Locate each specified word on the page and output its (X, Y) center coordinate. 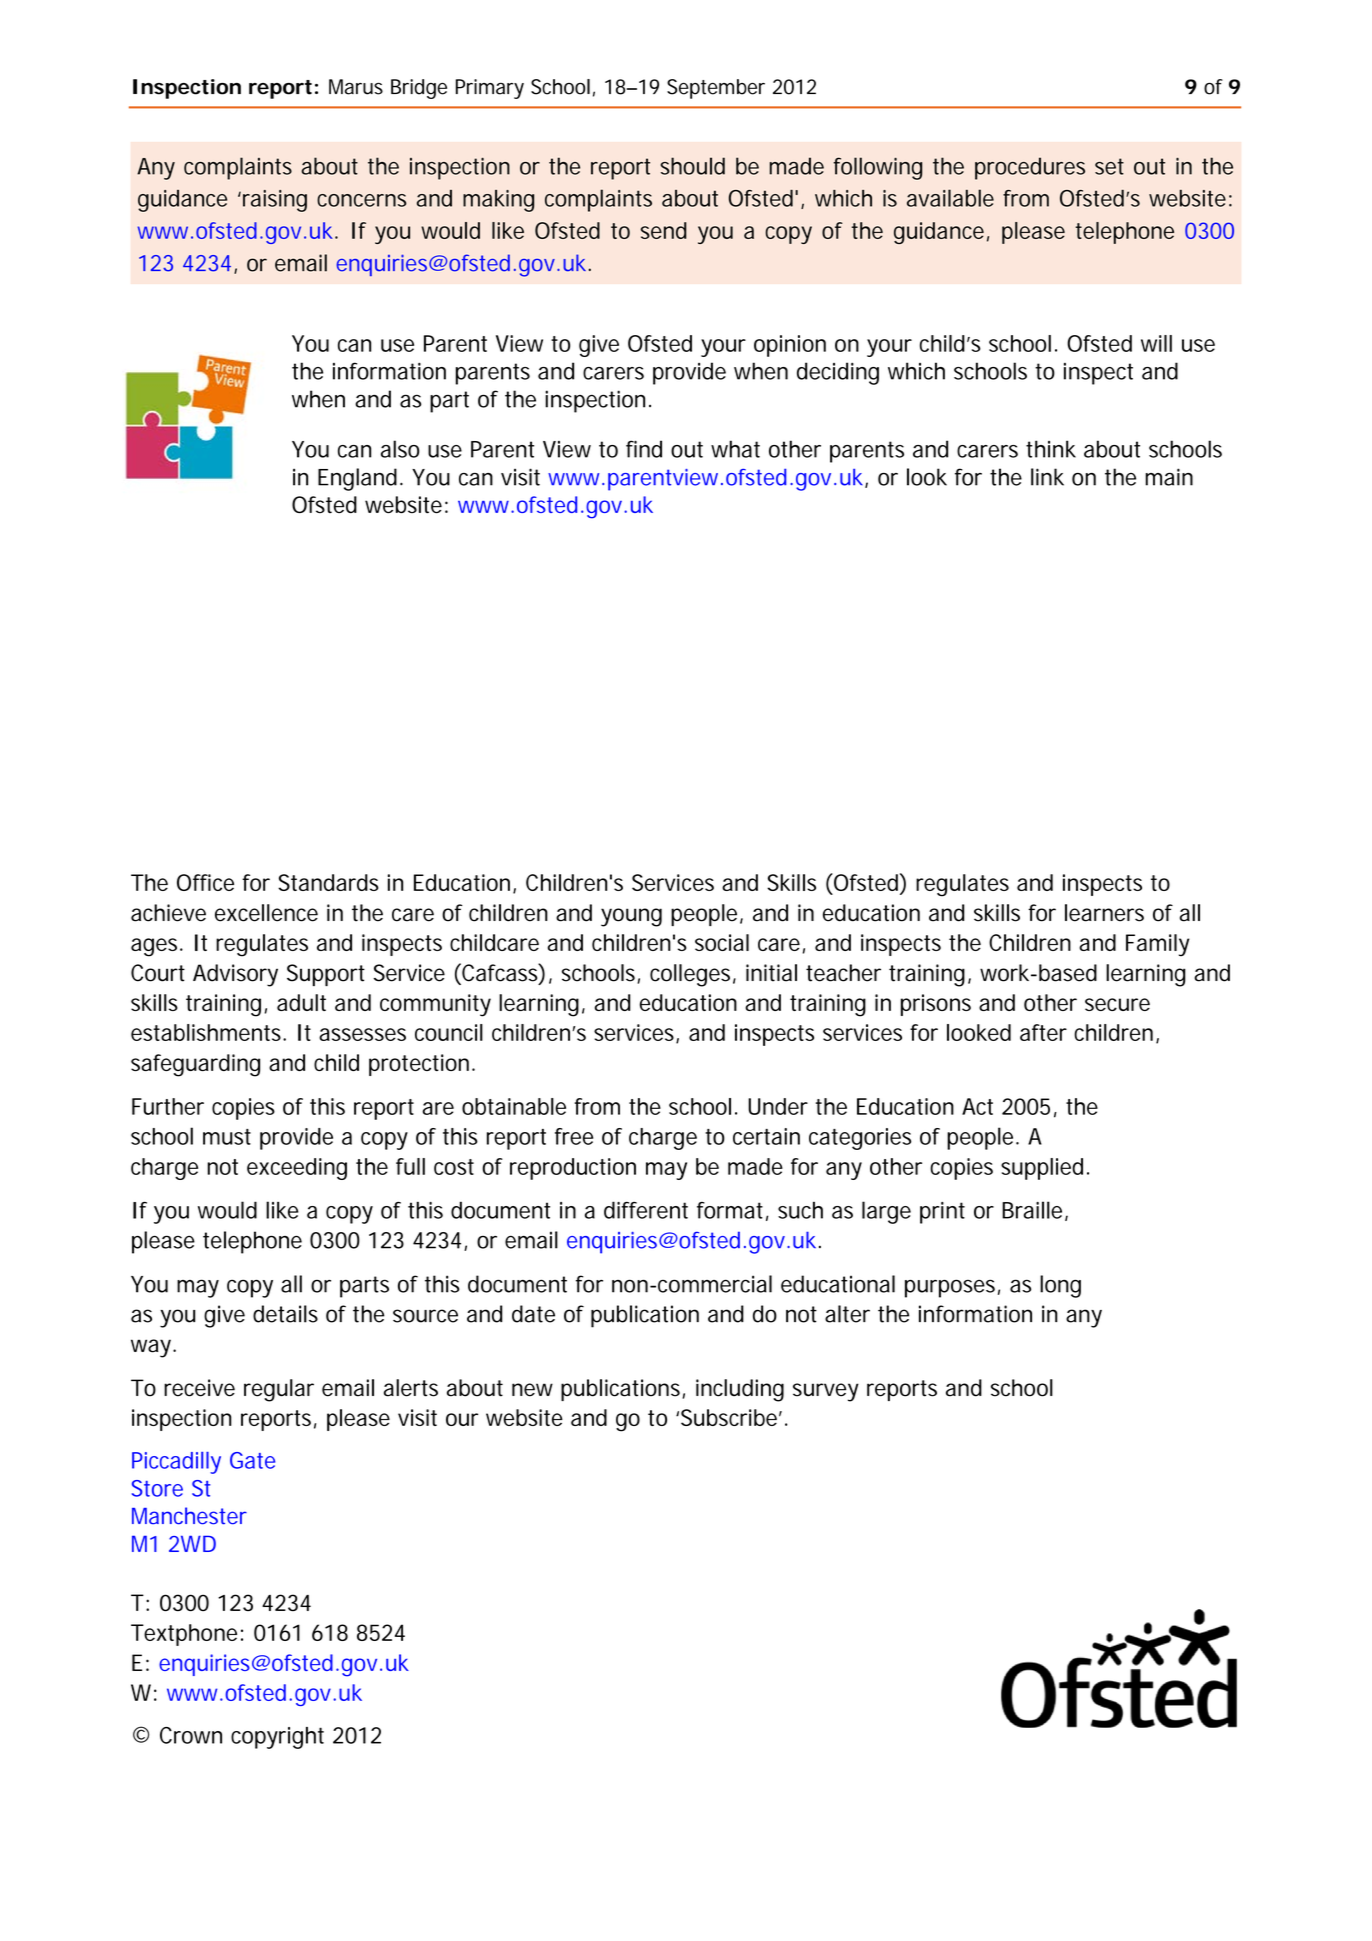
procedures (1030, 168)
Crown (191, 1735)
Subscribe (731, 1417)
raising (275, 201)
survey (826, 1392)
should (692, 166)
